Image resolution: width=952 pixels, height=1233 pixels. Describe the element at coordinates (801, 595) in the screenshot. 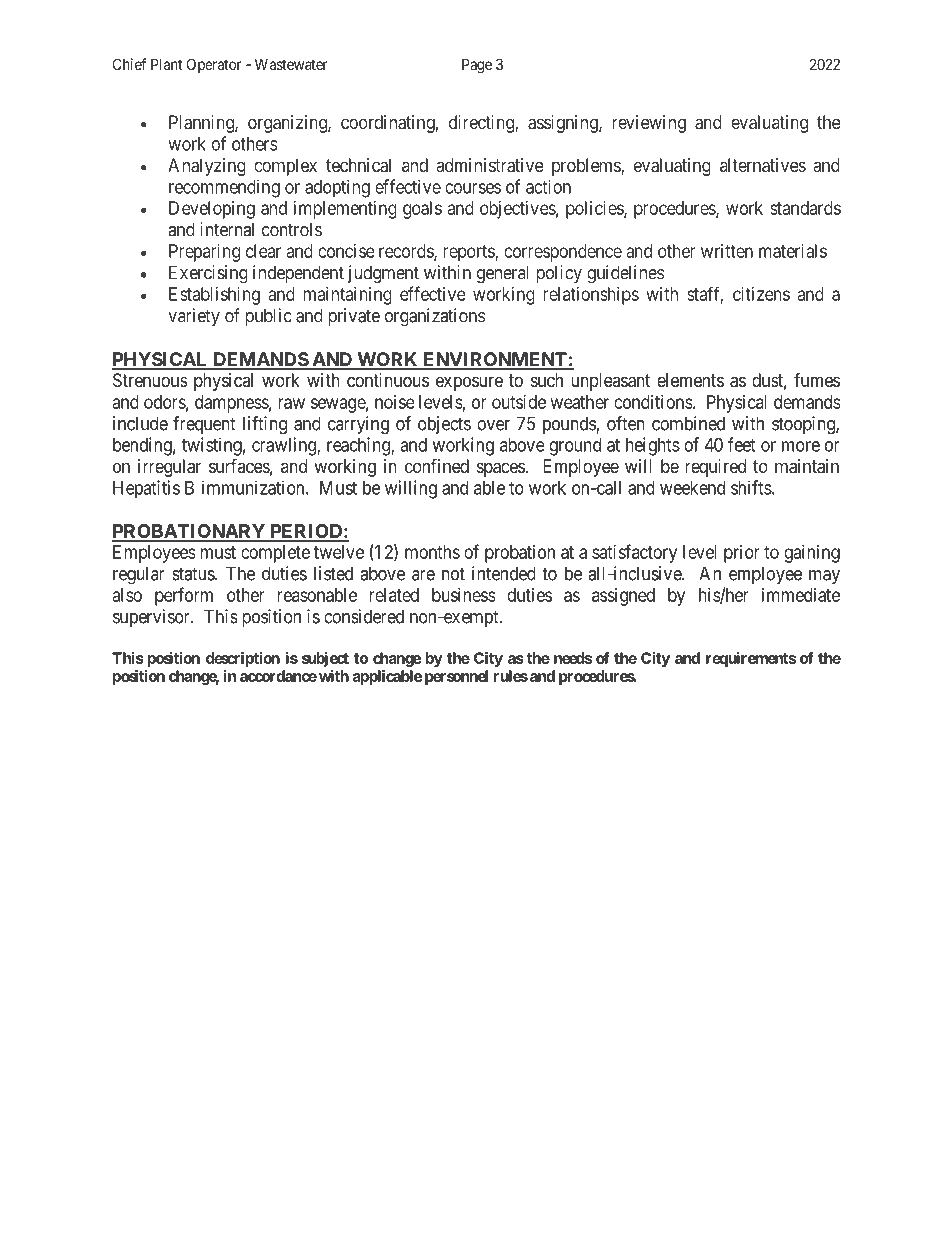

I see `immediate` at that location.
